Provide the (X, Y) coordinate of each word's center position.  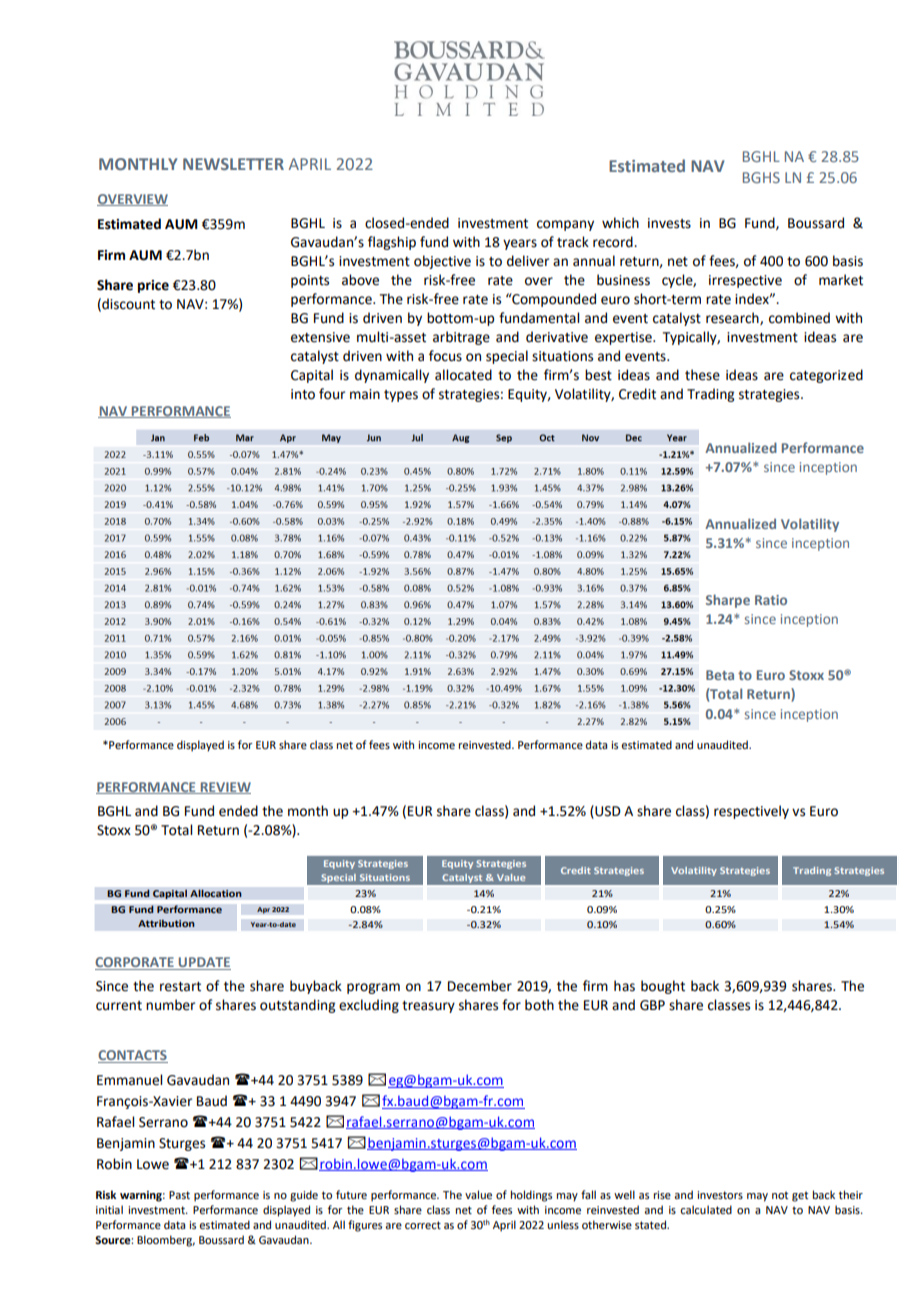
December (480, 986)
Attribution (166, 923)
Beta (720, 675)
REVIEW (224, 788)
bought (663, 987)
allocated (463, 375)
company (565, 225)
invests (669, 223)
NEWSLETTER (233, 164)
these (702, 375)
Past (179, 1195)
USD (607, 811)
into (303, 394)
